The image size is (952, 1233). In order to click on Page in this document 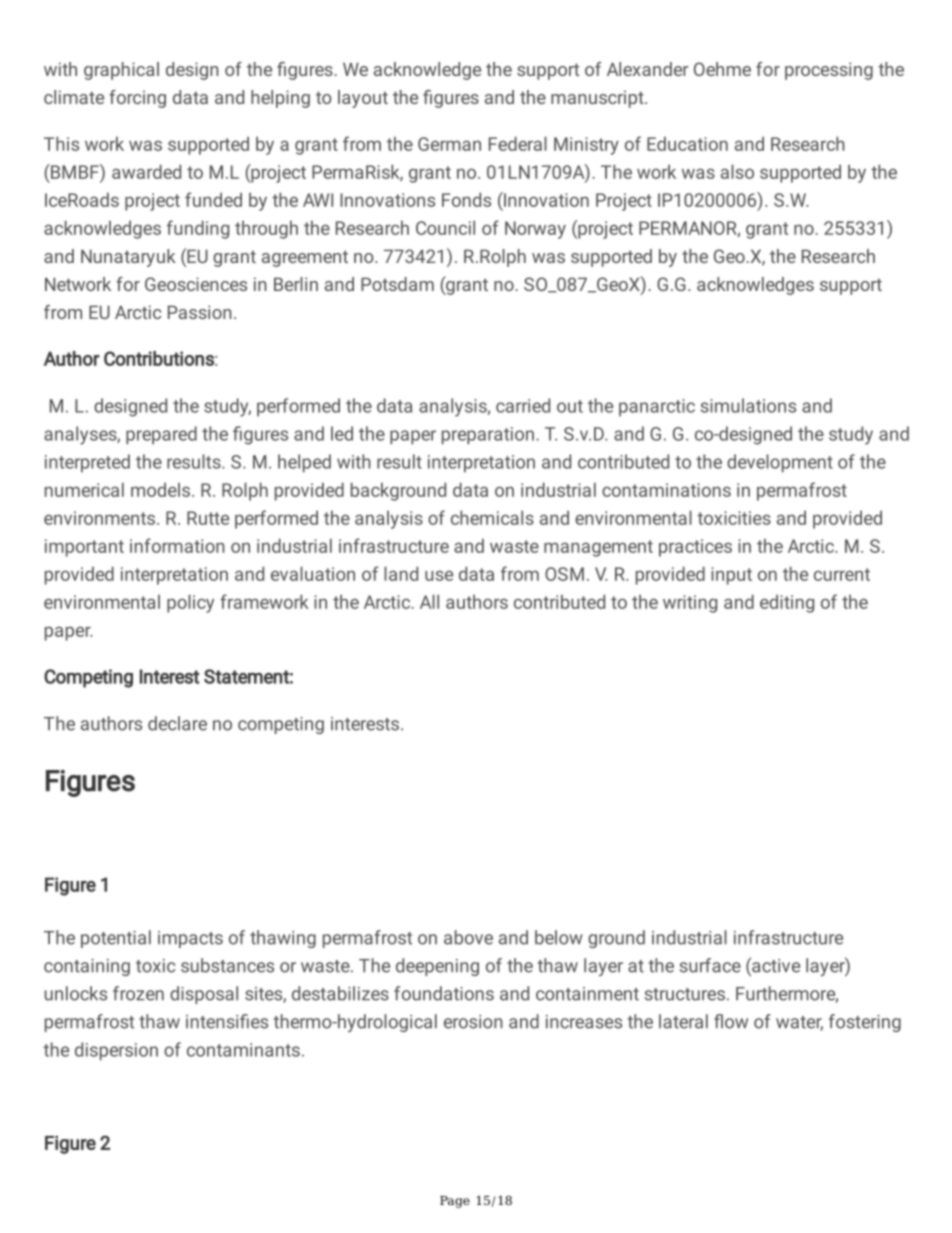, I will do `click(455, 1202)`.
